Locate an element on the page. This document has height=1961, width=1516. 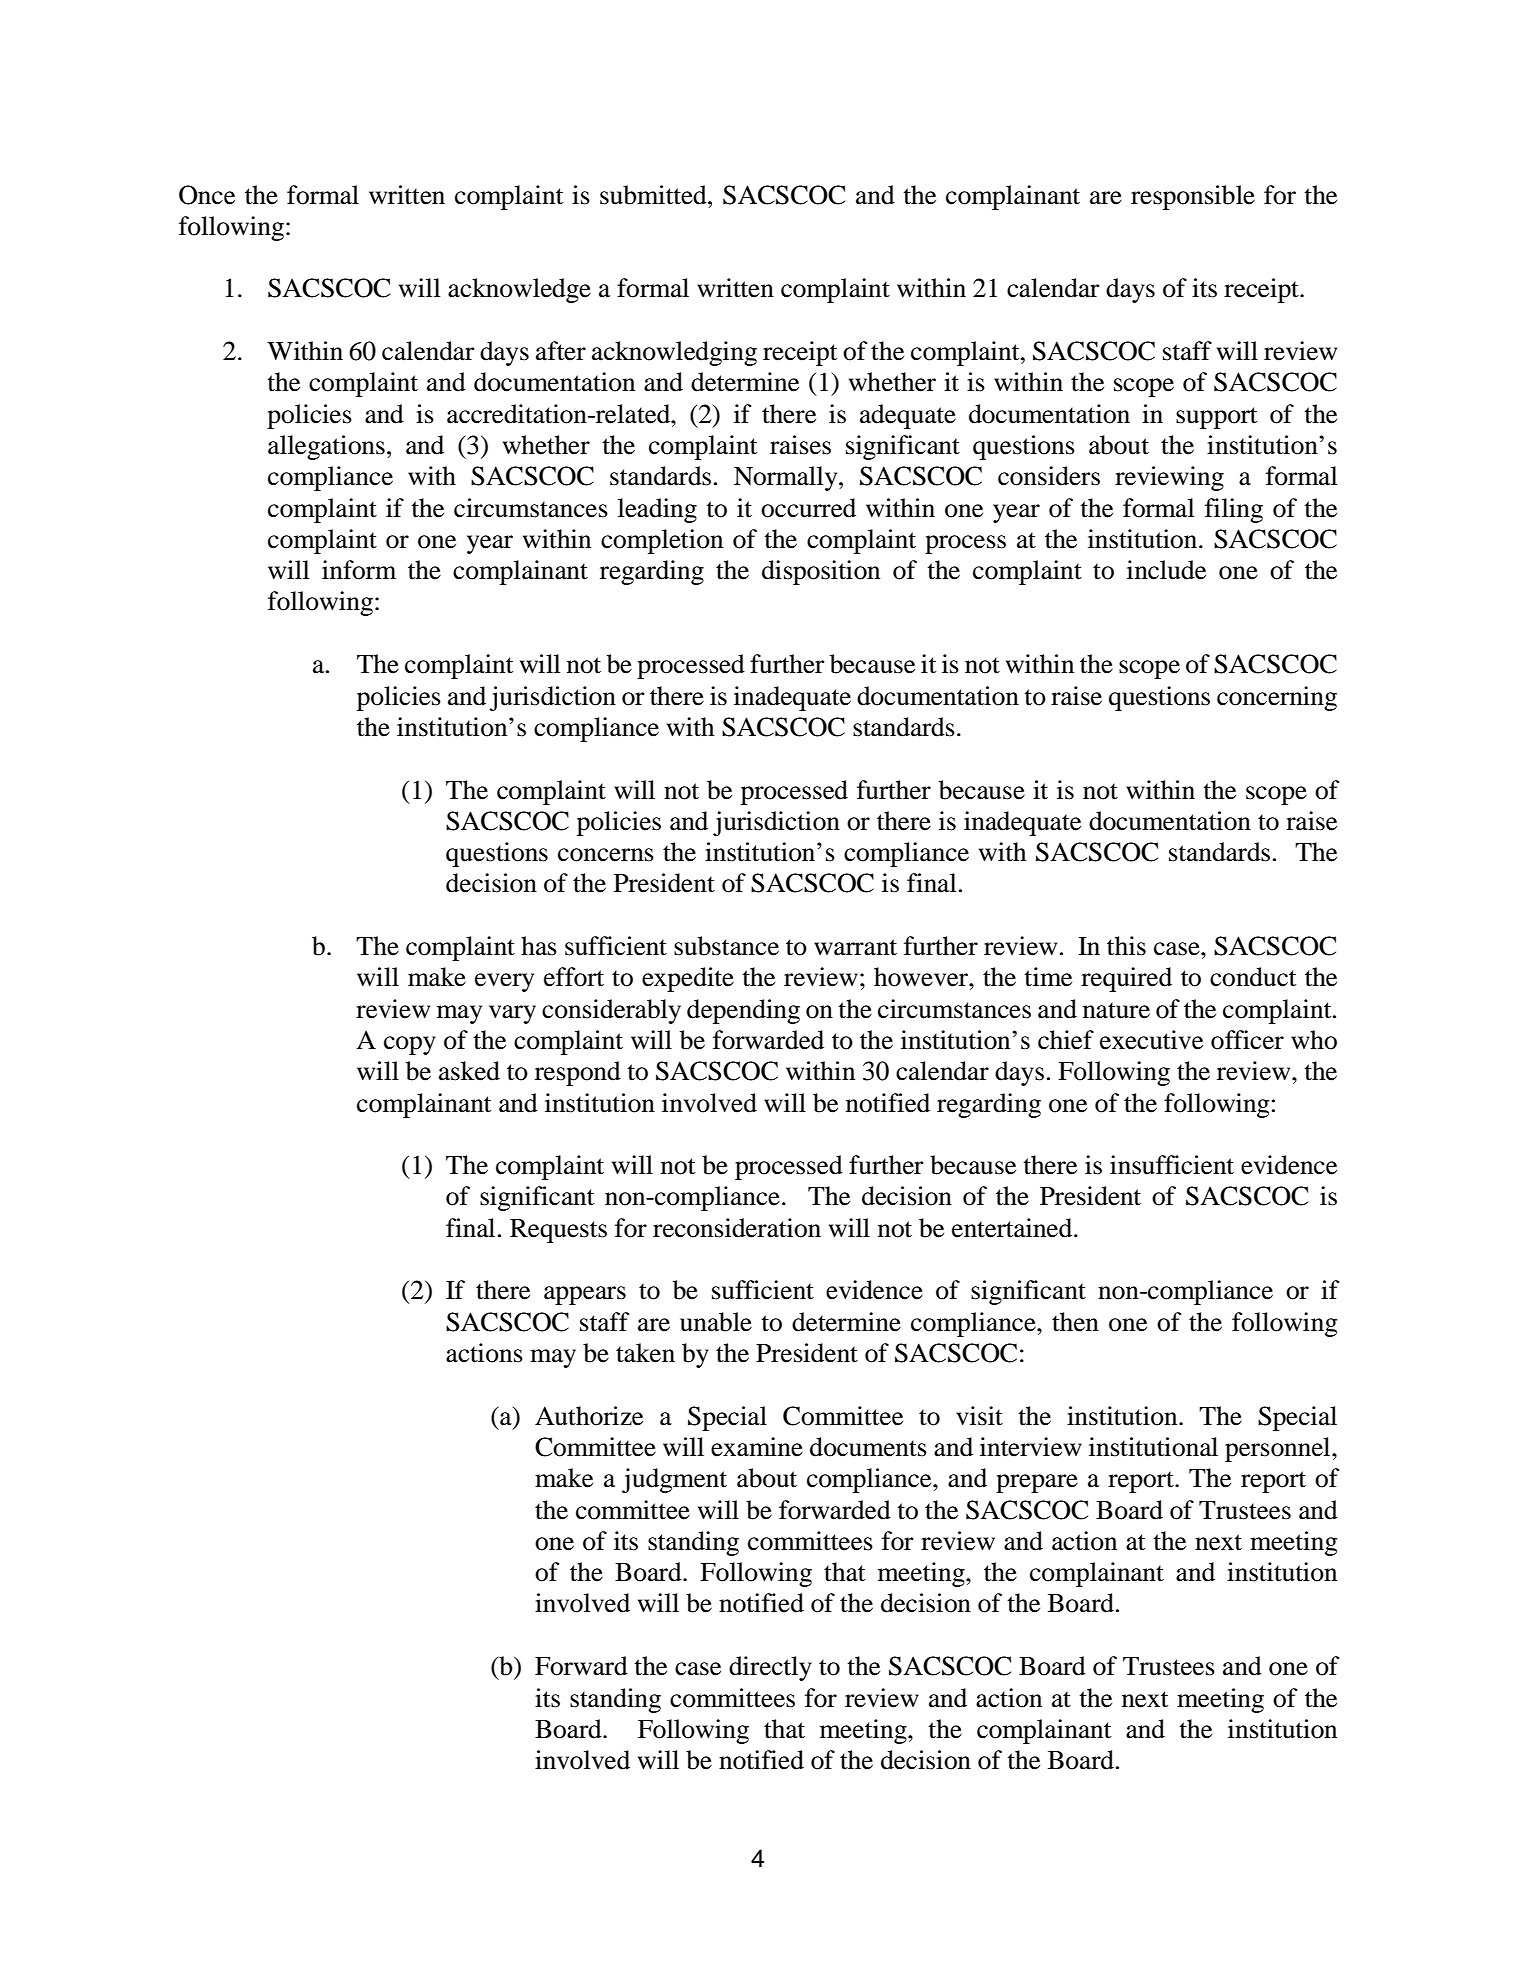
appears is located at coordinates (585, 1295).
